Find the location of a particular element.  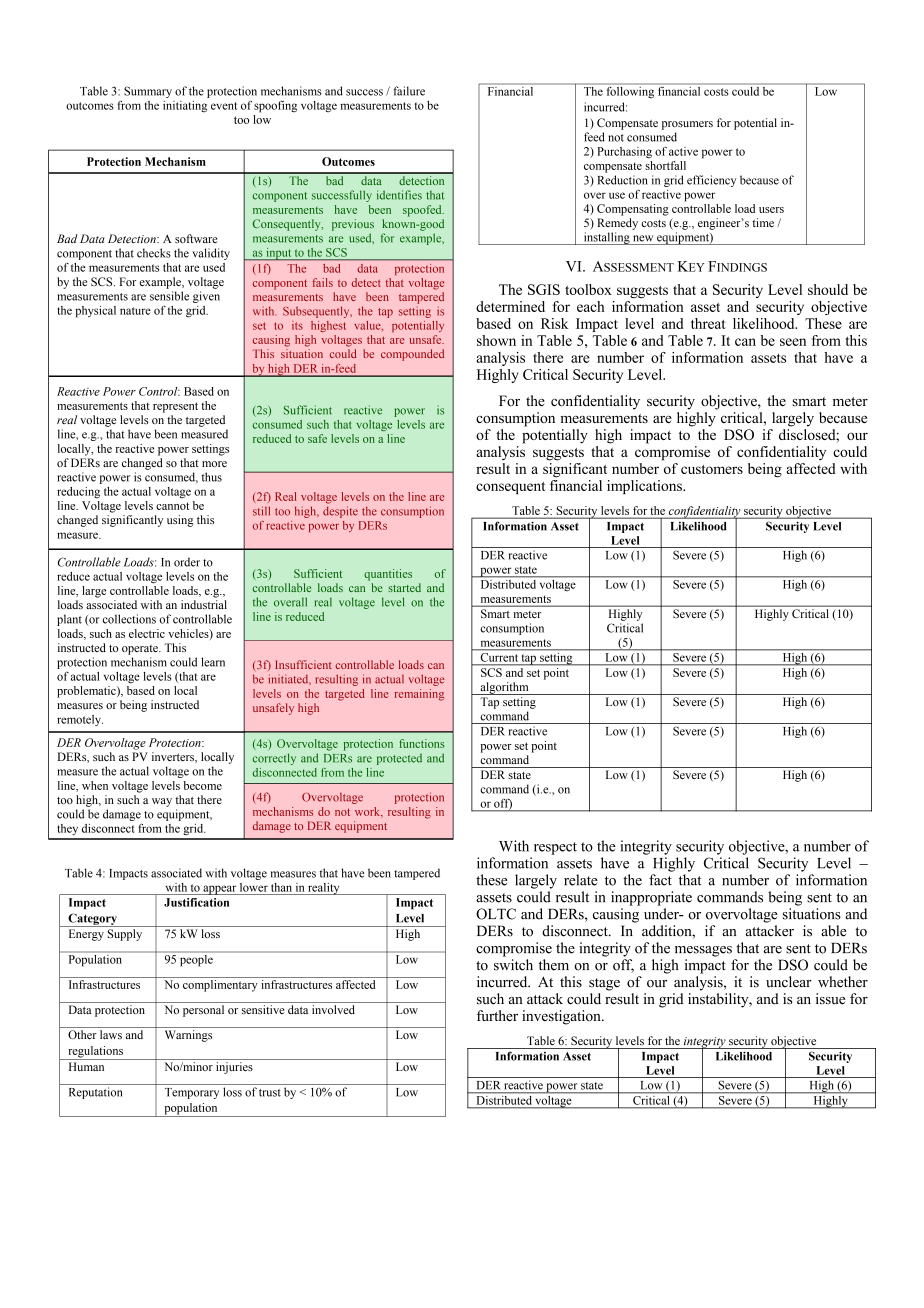

seen is located at coordinates (793, 342).
